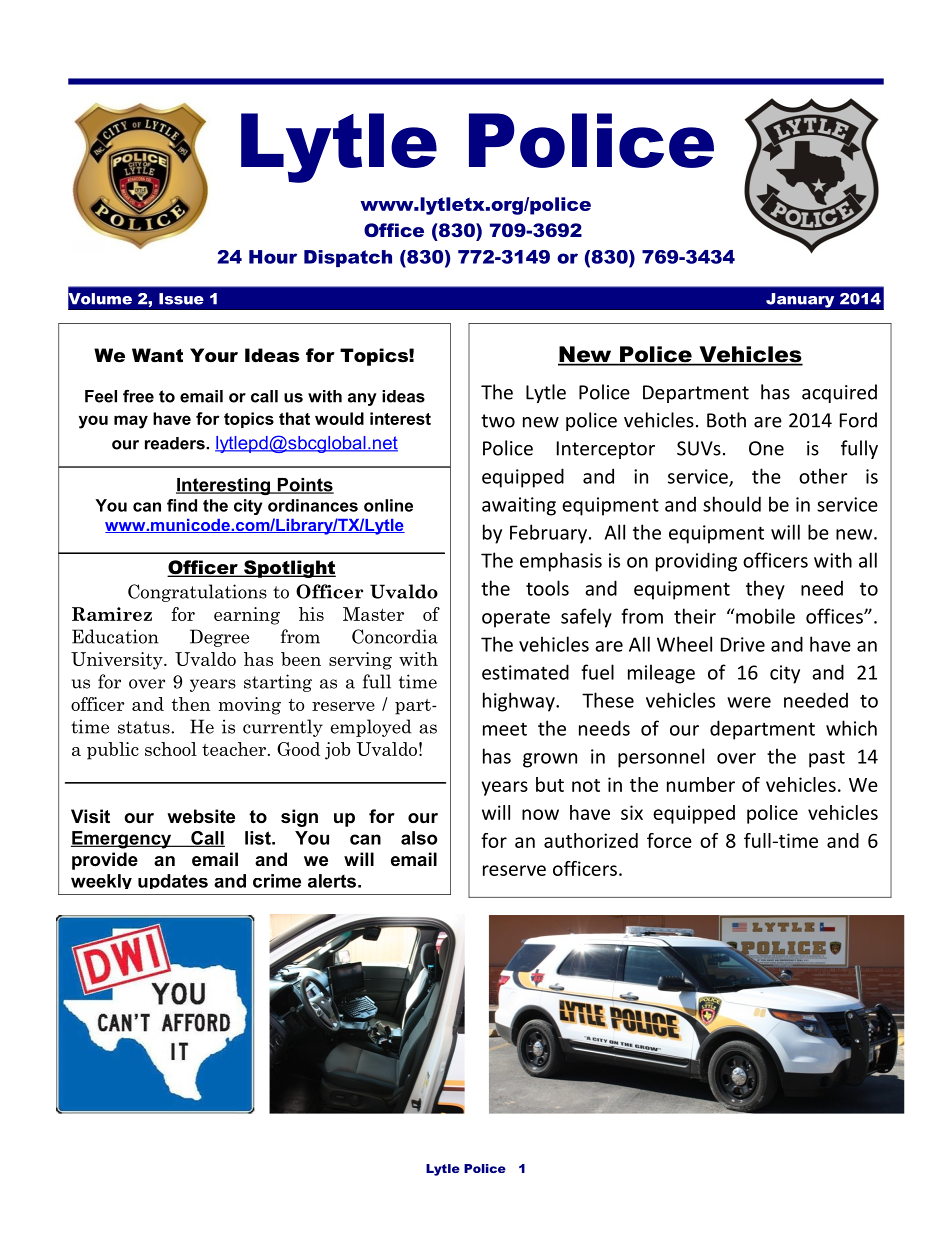  I want to click on also, so click(419, 838).
